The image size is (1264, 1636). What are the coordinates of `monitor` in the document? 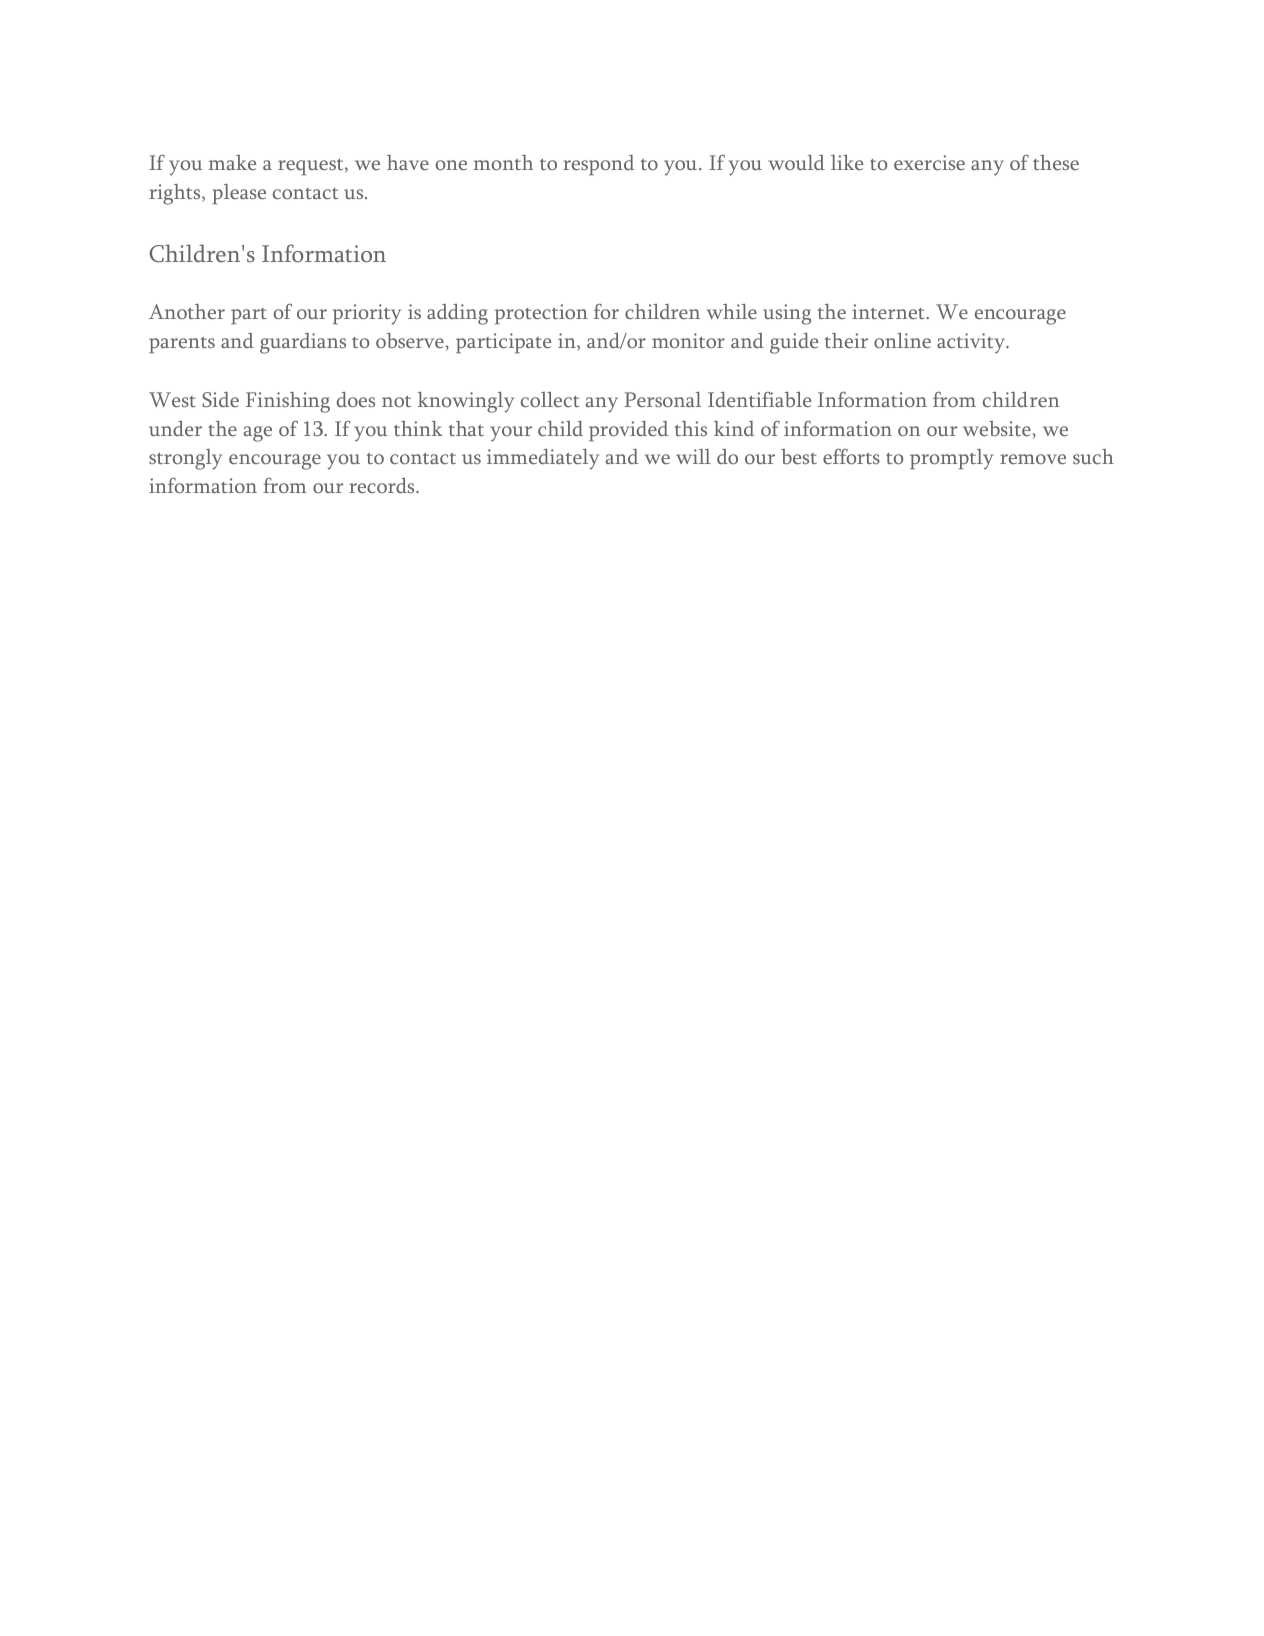 It's located at (688, 340).
